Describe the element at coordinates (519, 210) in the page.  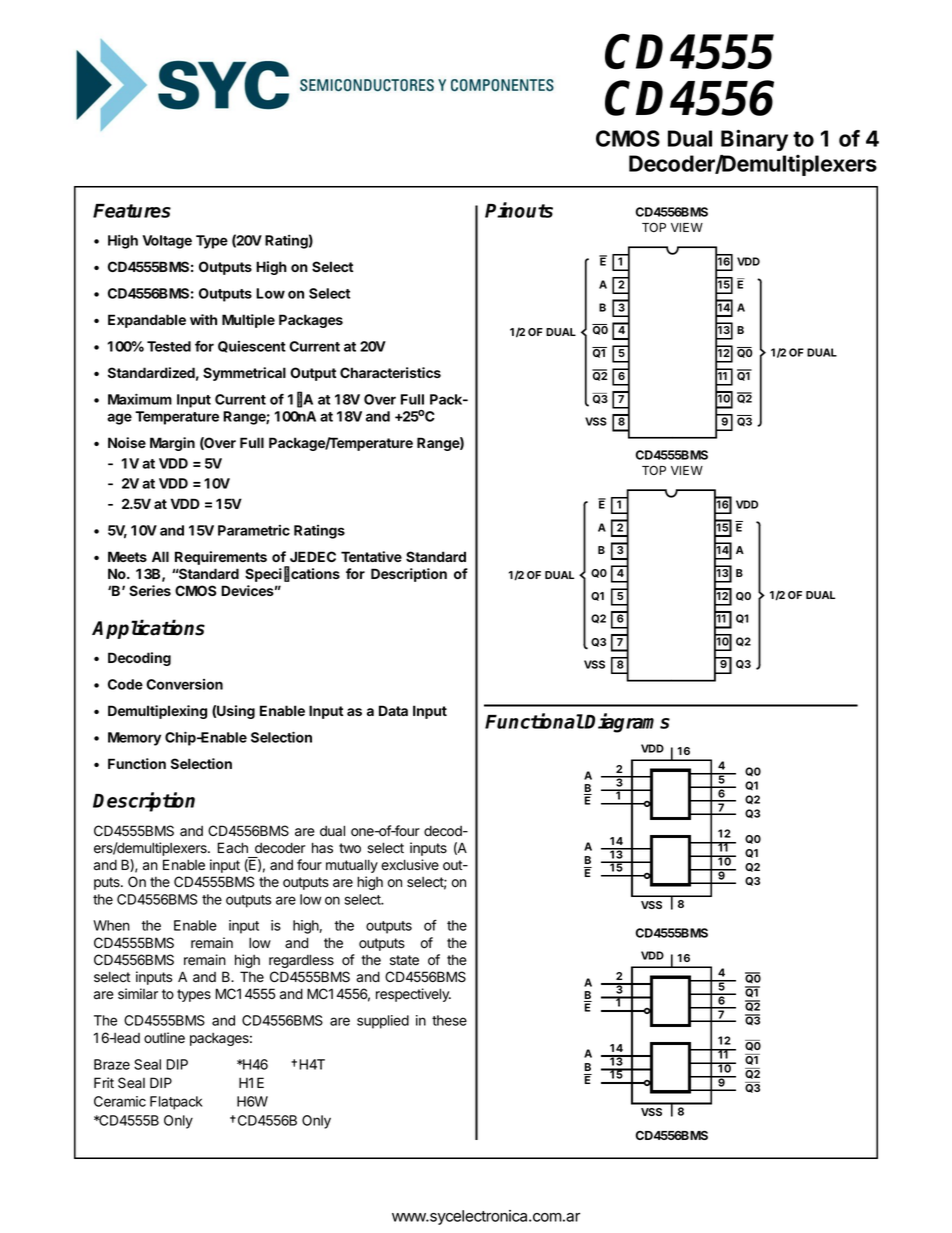
I see `Pinouts` at that location.
